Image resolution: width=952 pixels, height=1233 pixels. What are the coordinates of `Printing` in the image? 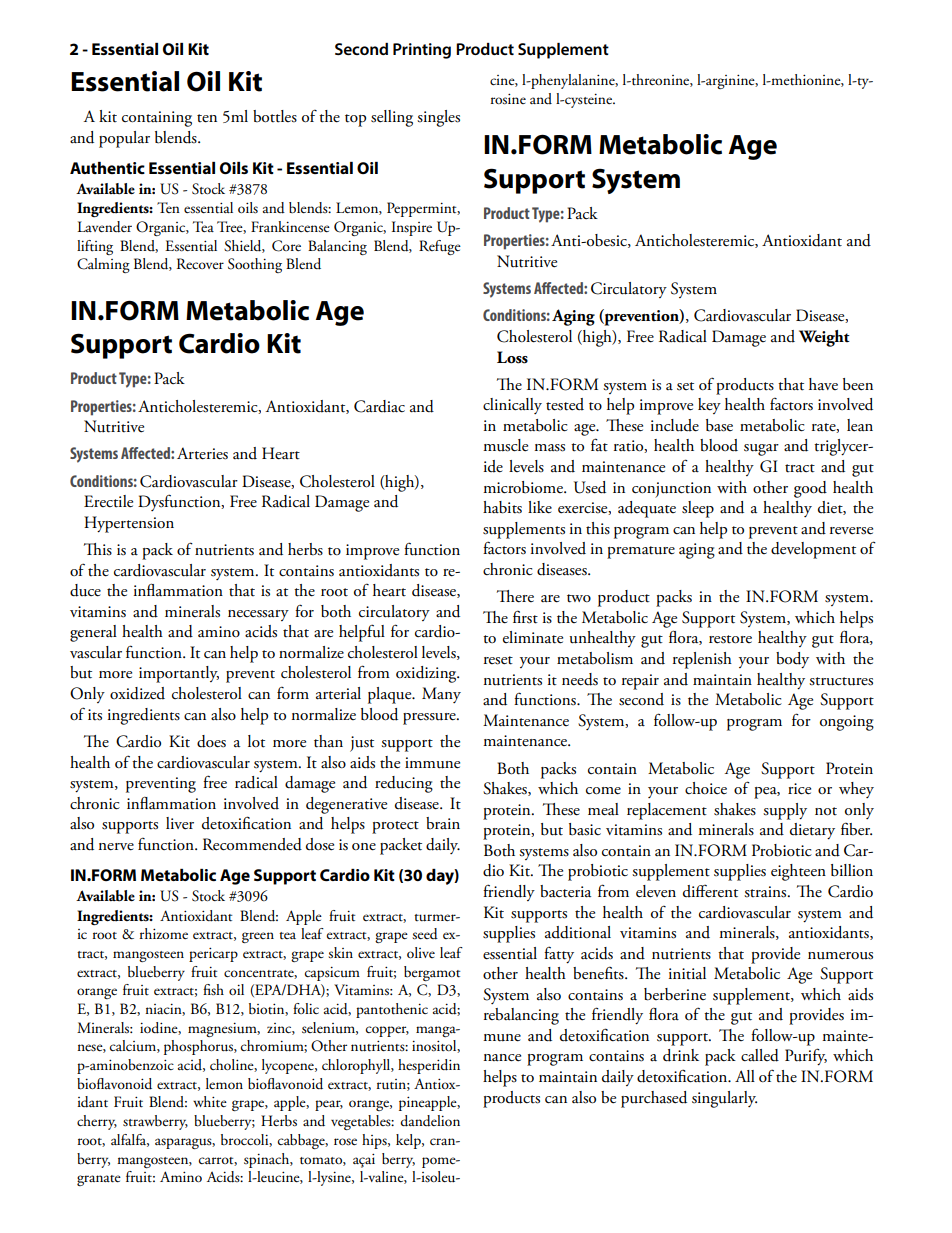 It's located at (422, 51).
